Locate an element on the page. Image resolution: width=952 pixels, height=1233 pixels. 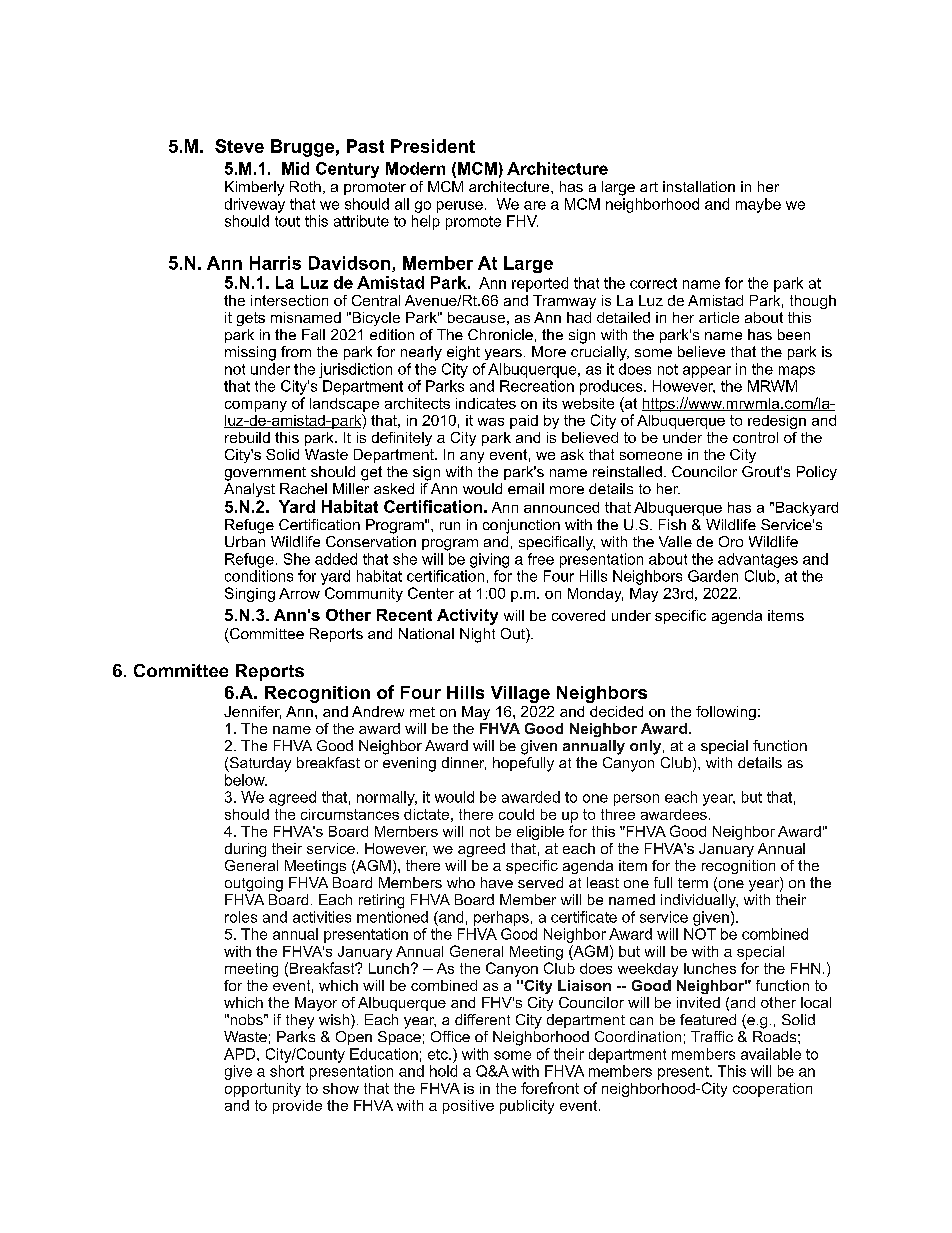
Night is located at coordinates (477, 635).
